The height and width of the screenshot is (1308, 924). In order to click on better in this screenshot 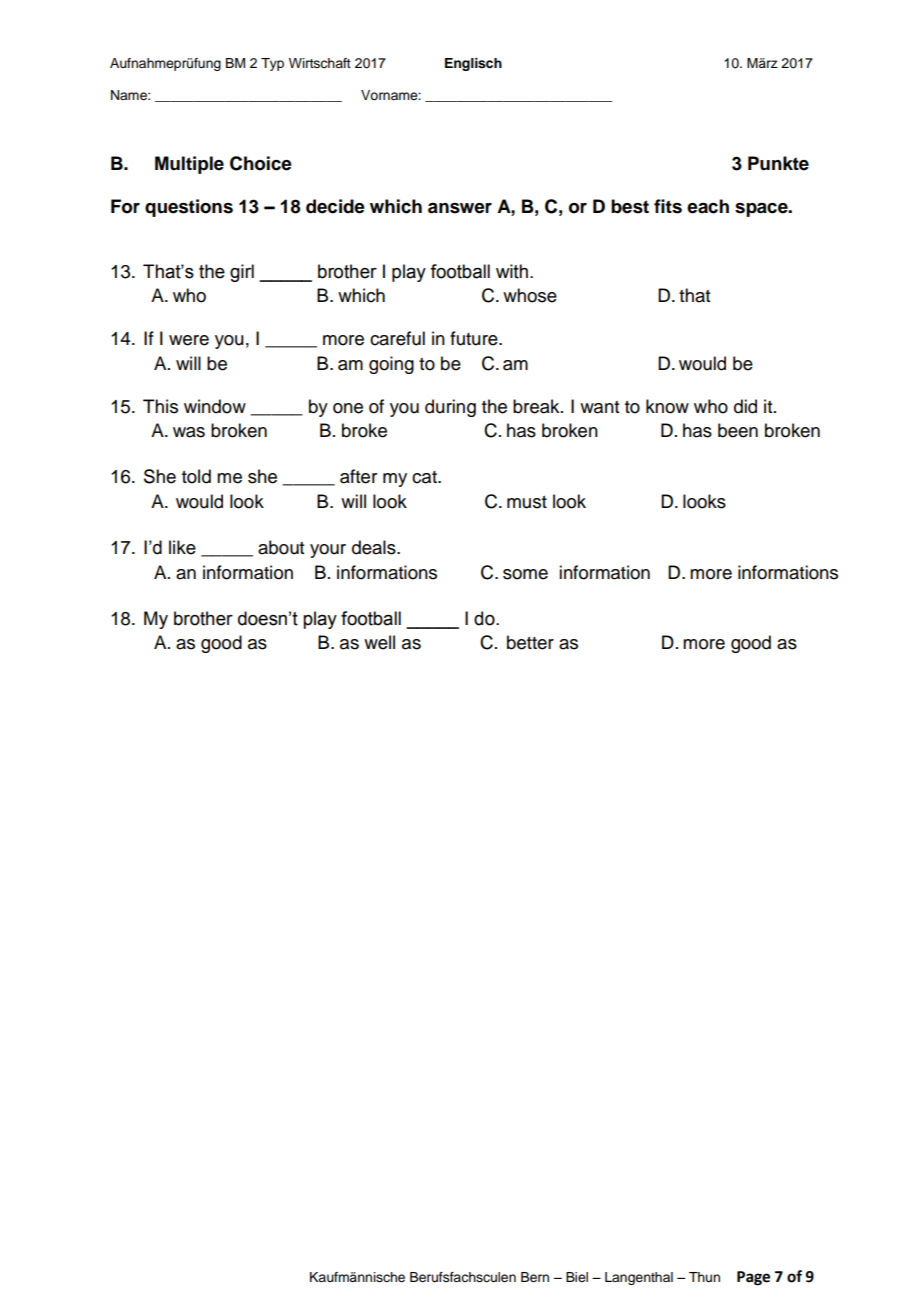, I will do `click(530, 642)`.
